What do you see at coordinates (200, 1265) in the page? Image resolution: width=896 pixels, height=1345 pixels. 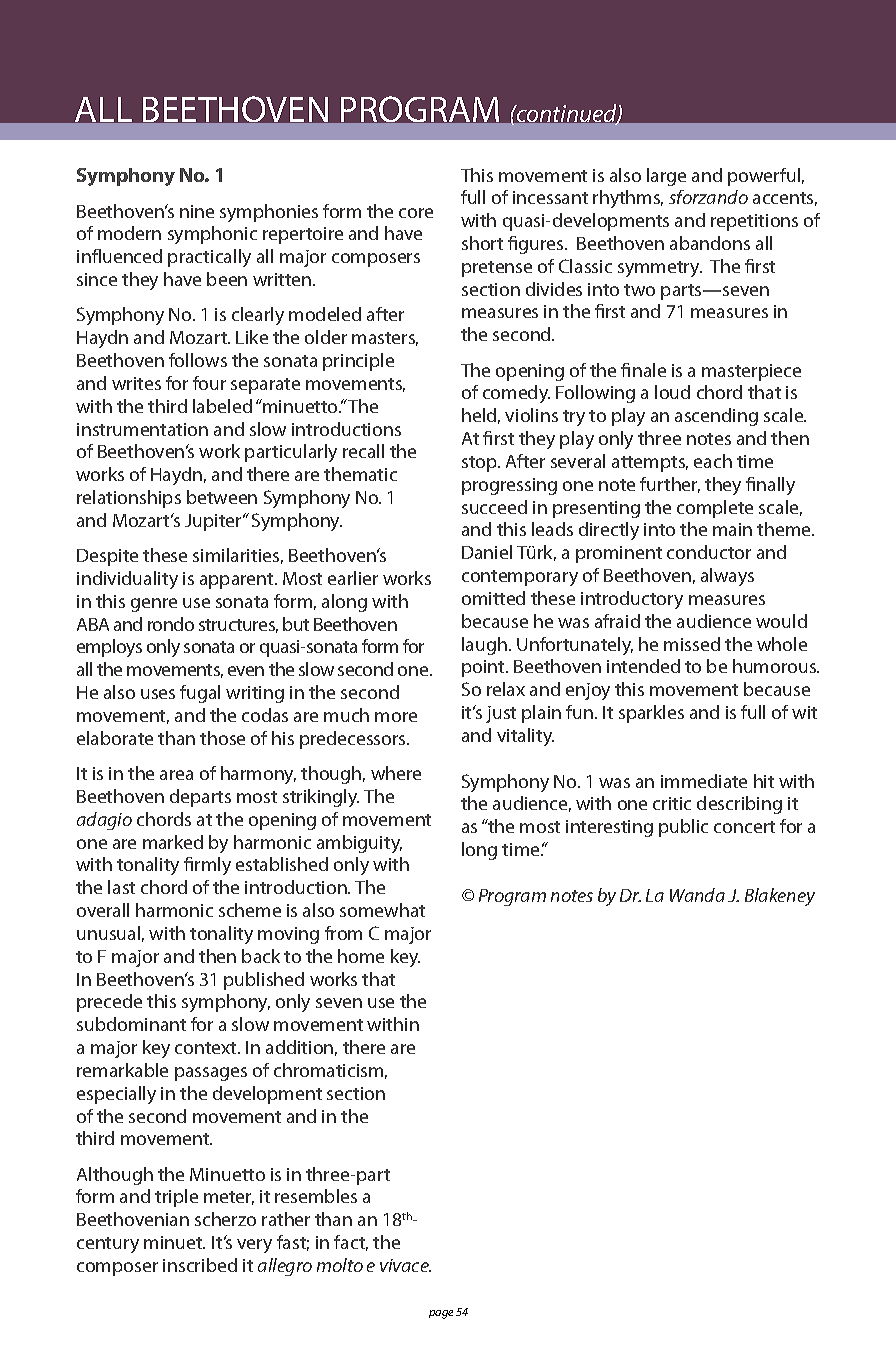 I see `inscribed` at bounding box center [200, 1265].
